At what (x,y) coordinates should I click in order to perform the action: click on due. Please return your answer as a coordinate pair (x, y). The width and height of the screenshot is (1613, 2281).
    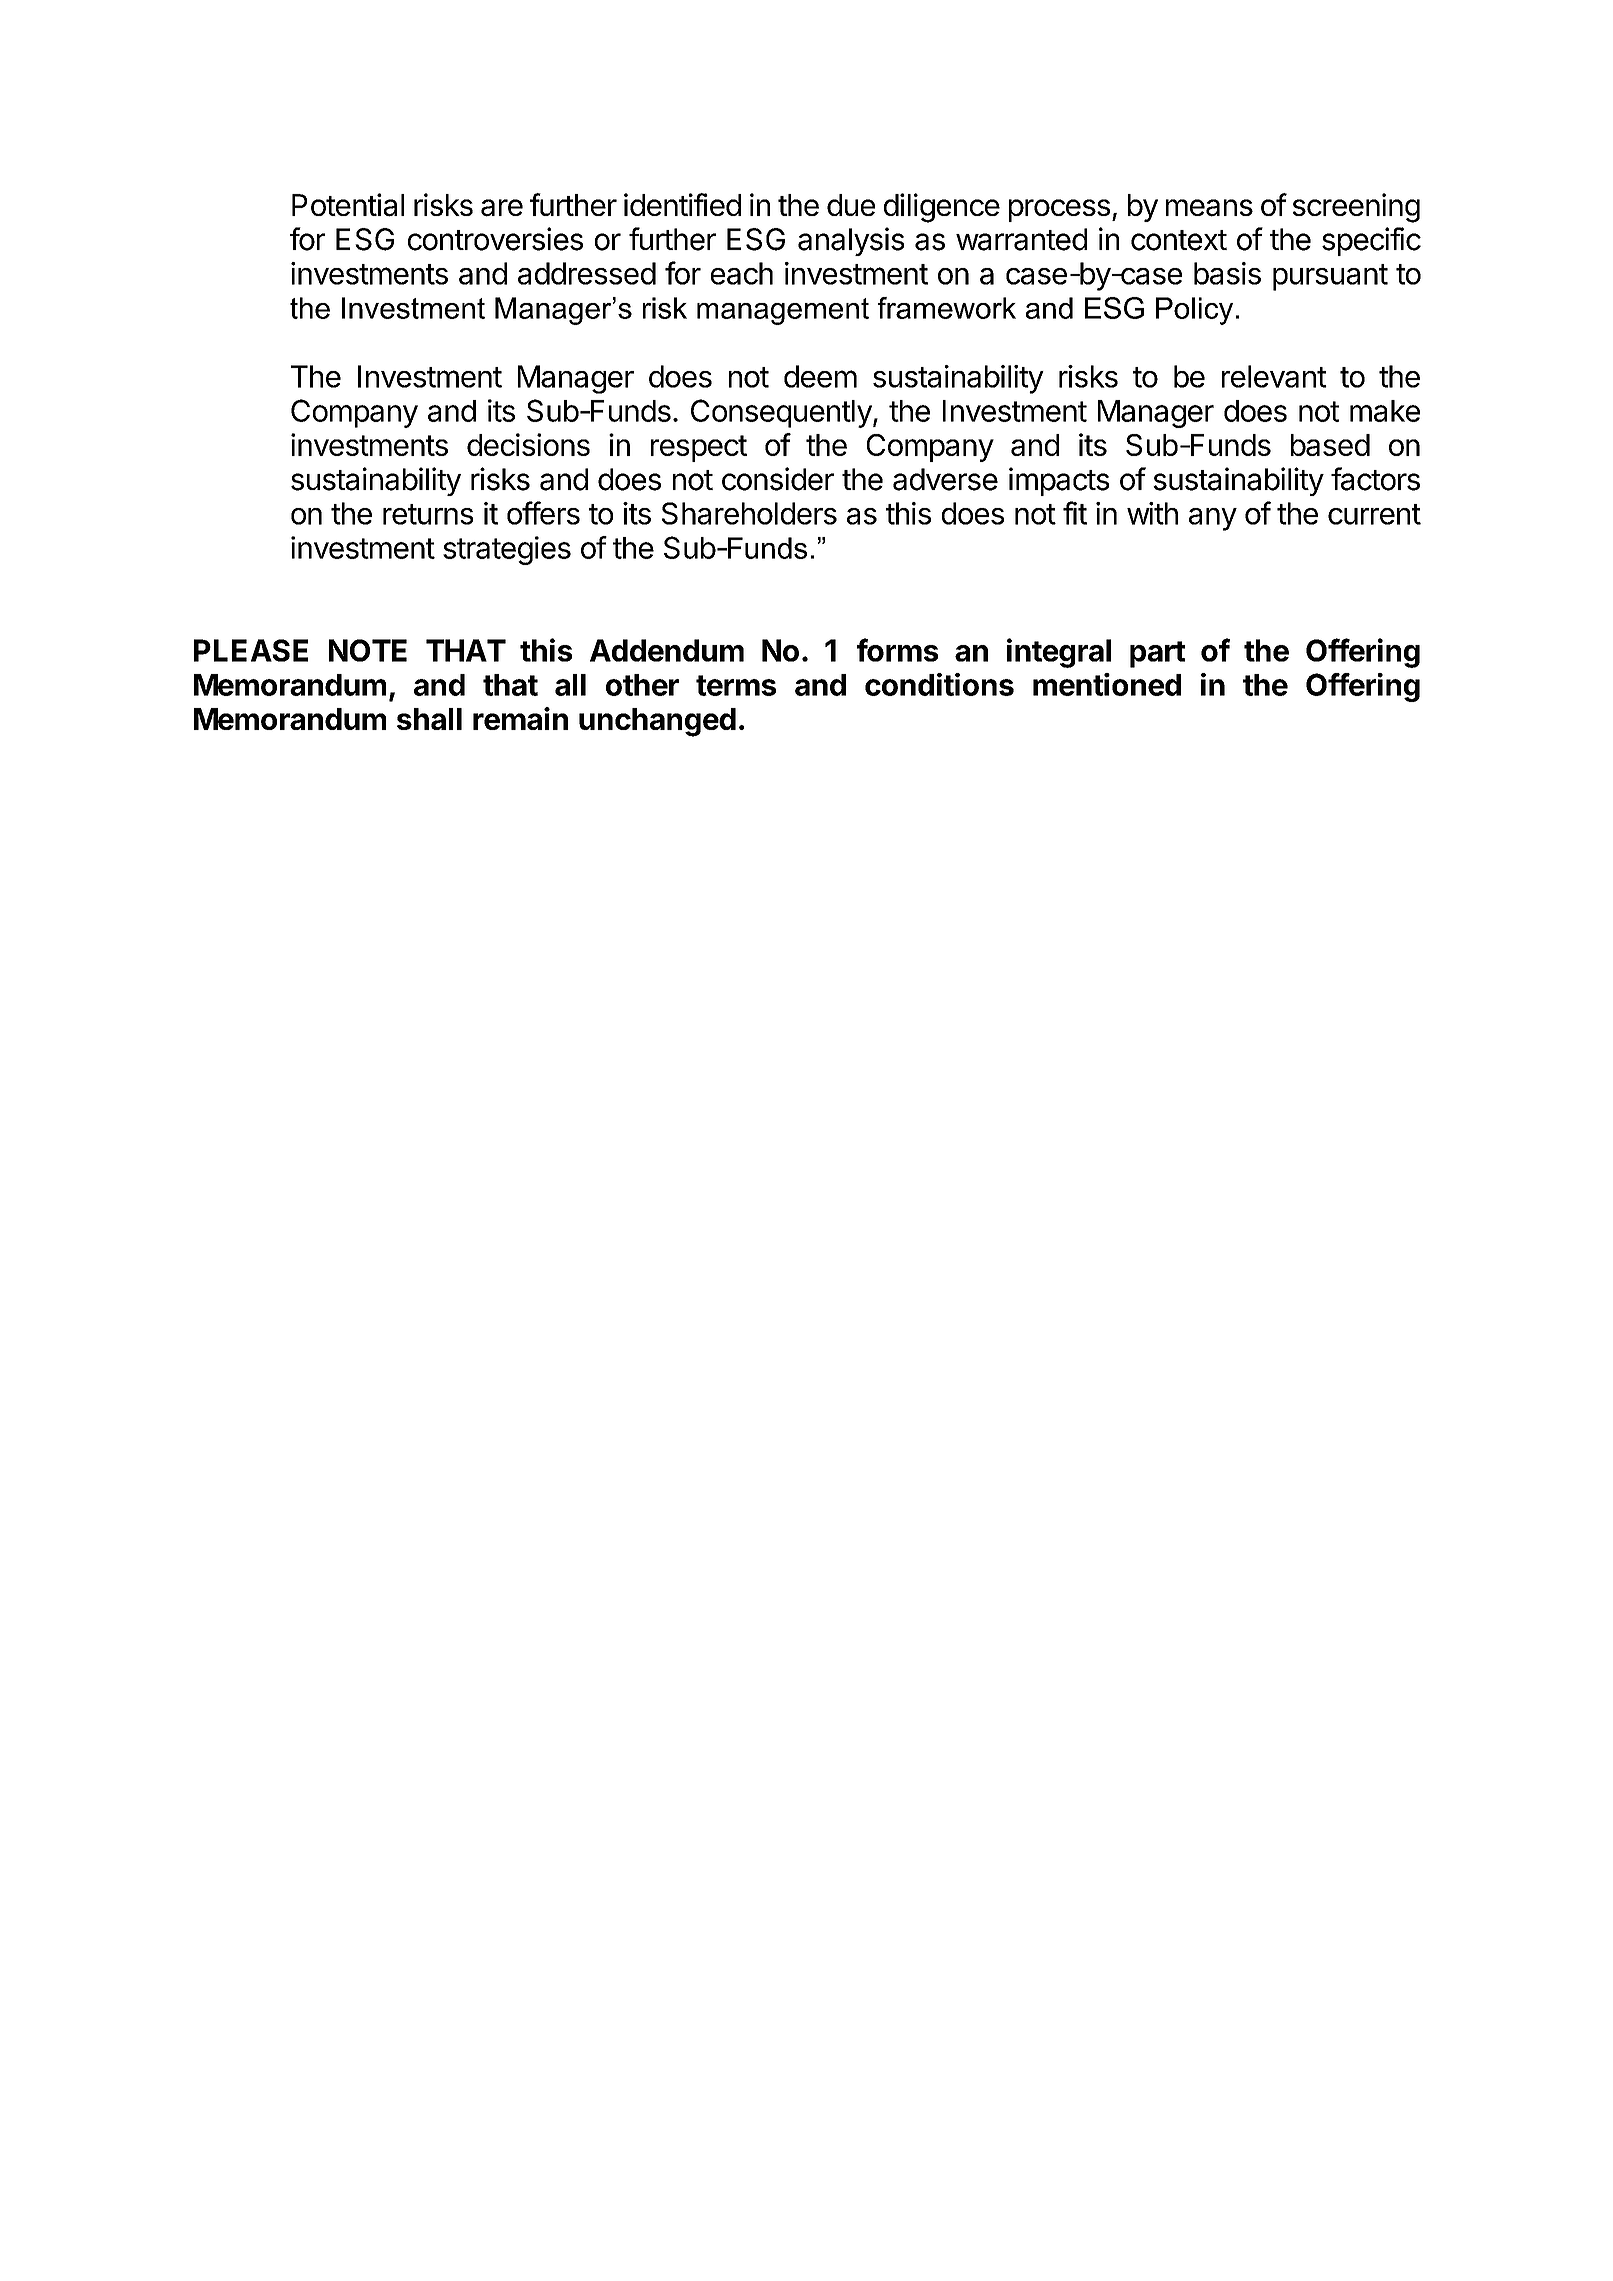
    Looking at the image, I should click on (851, 205).
